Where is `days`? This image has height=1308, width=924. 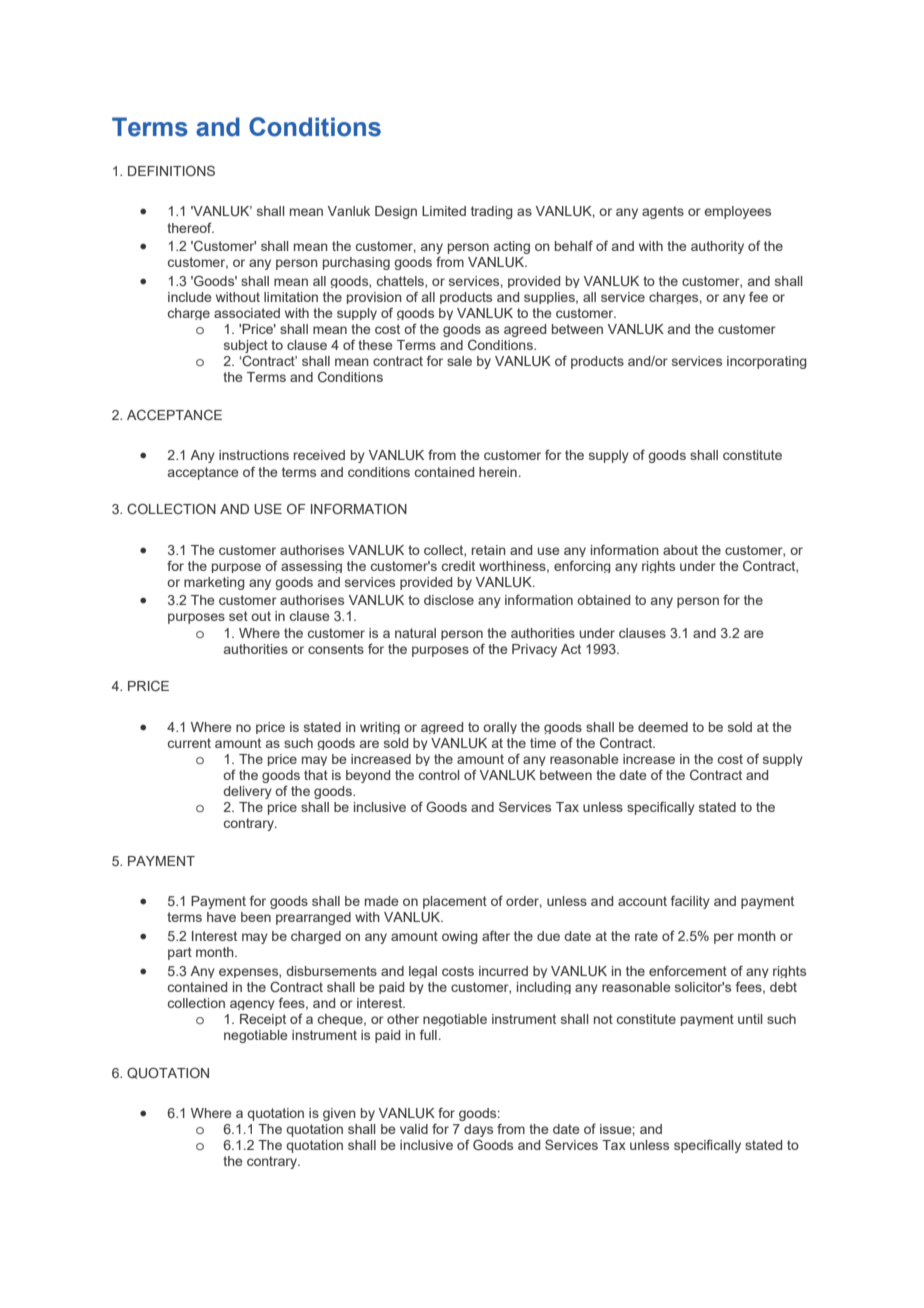 days is located at coordinates (478, 1132).
